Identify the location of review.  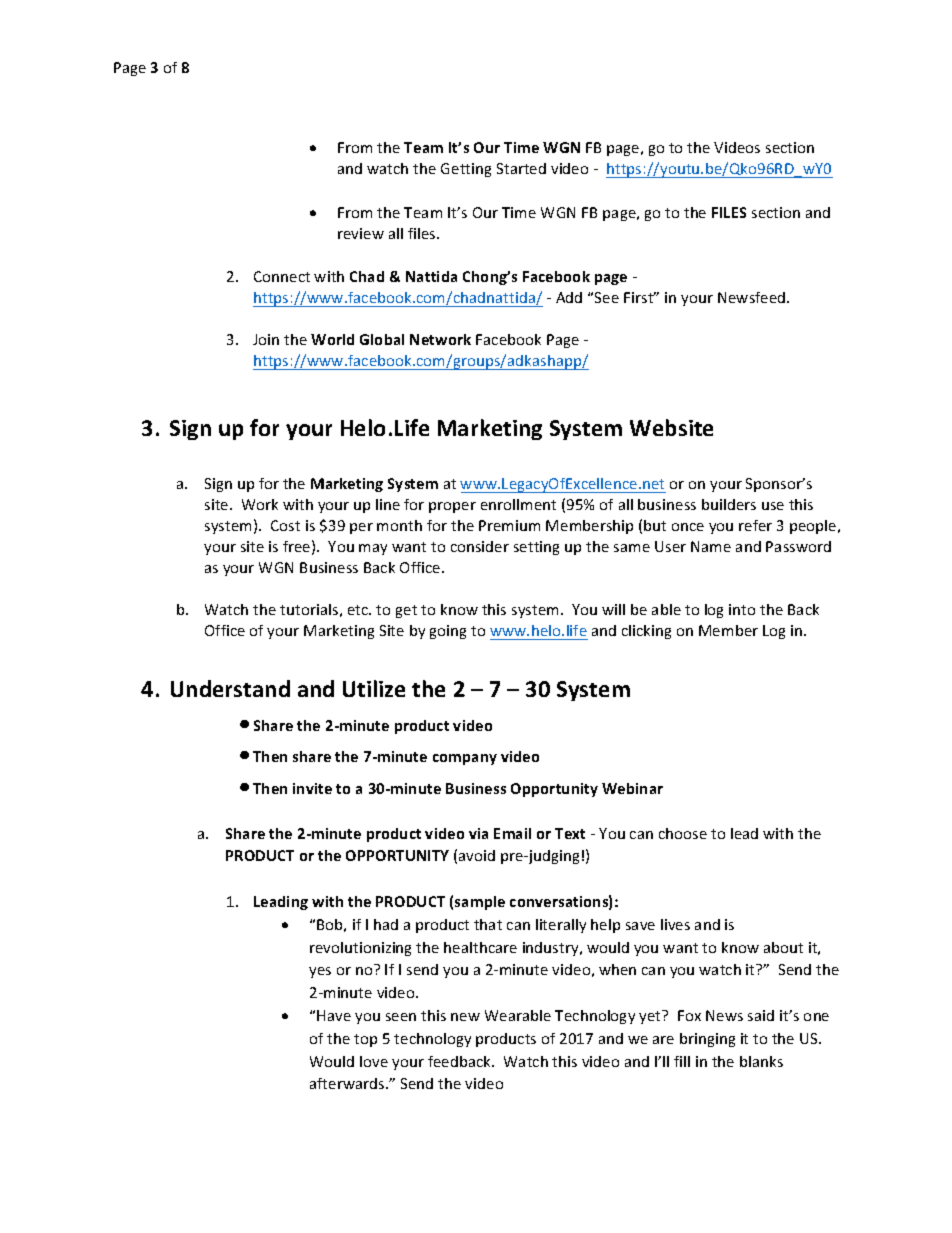
(361, 233).
